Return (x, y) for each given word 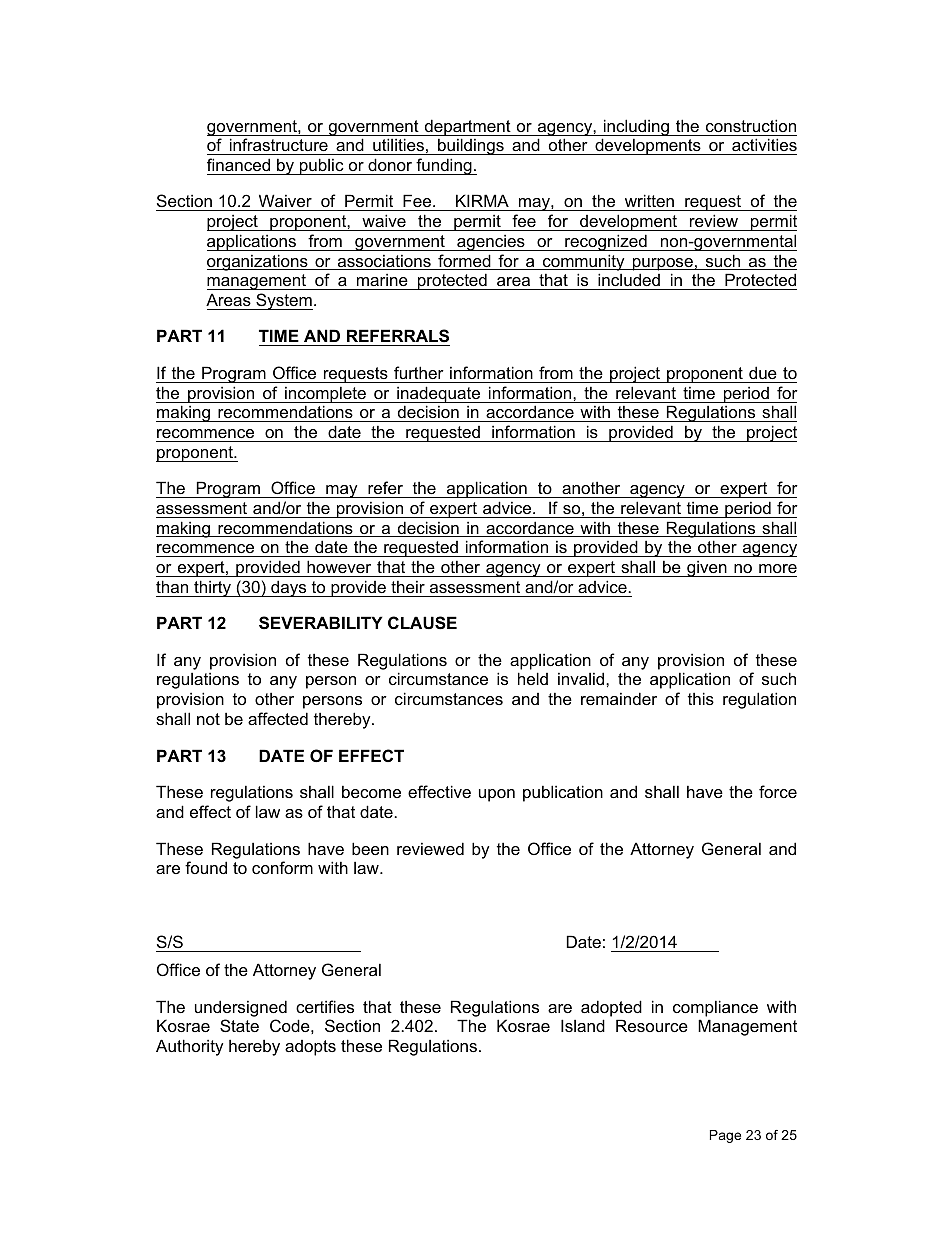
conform (282, 867)
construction (751, 125)
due (763, 372)
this (701, 698)
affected (278, 718)
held (533, 678)
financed (238, 164)
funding (444, 166)
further (419, 372)
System (283, 301)
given (707, 568)
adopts (310, 1048)
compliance (715, 1008)
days (289, 588)
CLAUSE (422, 623)
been (370, 848)
